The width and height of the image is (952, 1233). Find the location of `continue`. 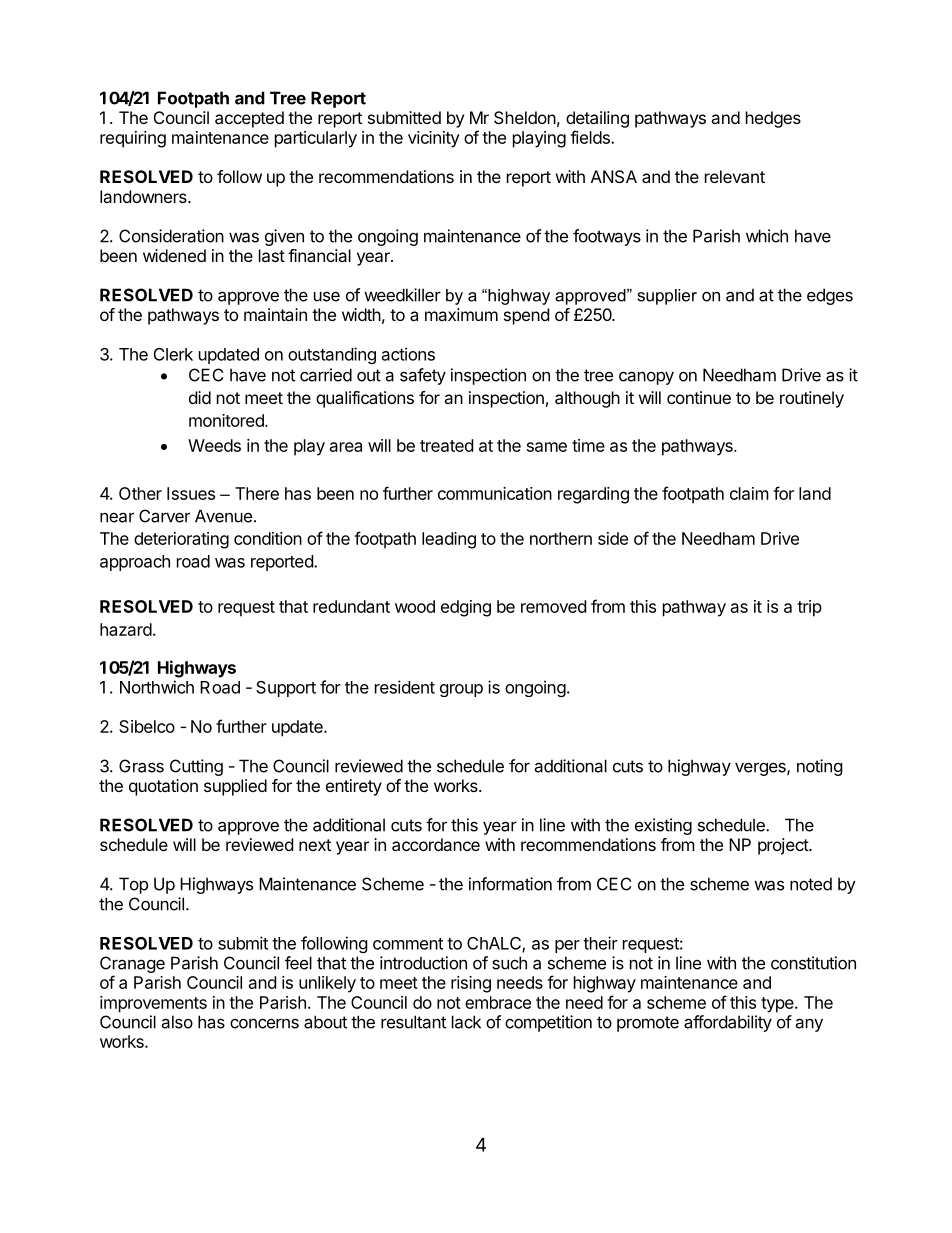

continue is located at coordinates (699, 397).
